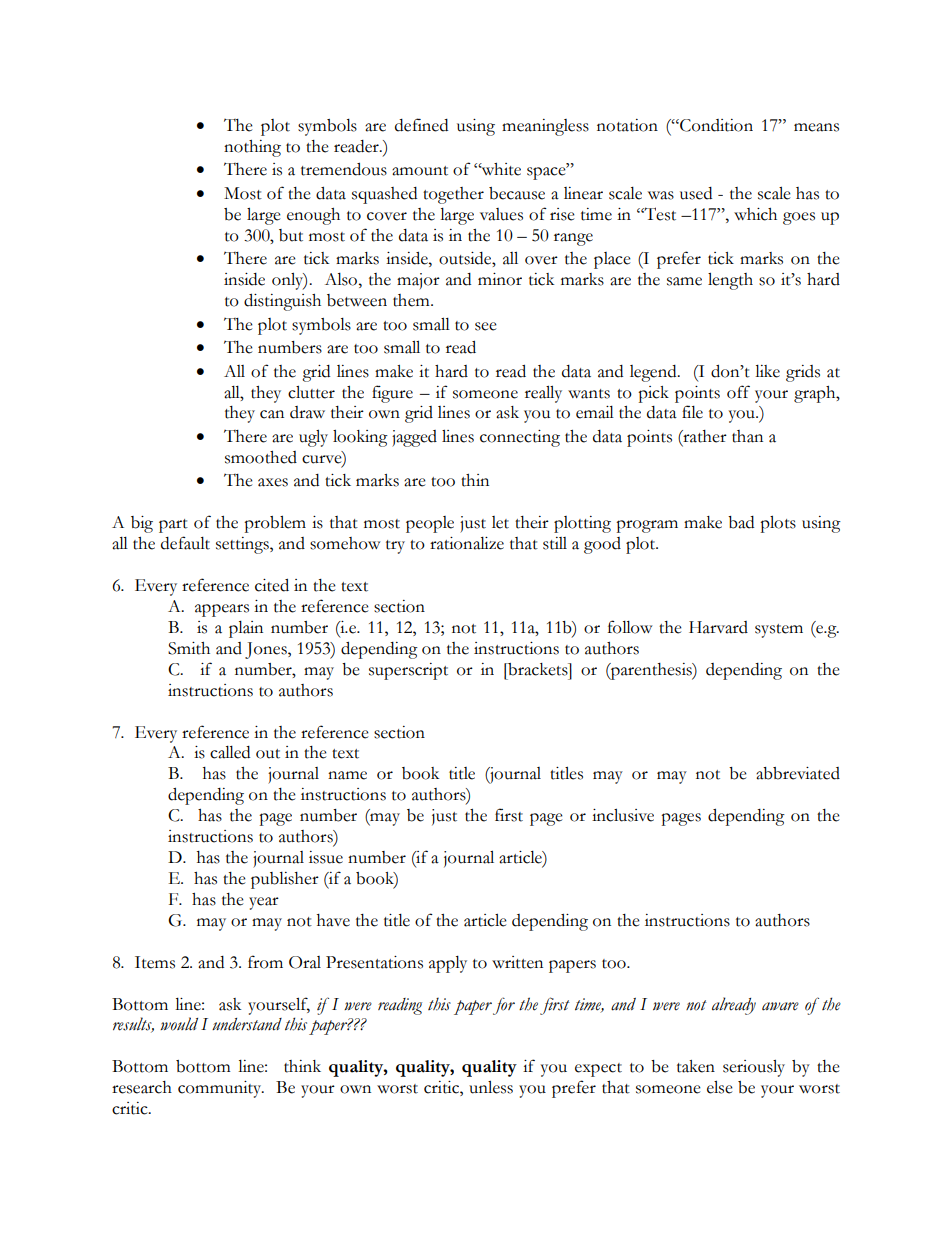  I want to click on Harvard, so click(718, 627).
